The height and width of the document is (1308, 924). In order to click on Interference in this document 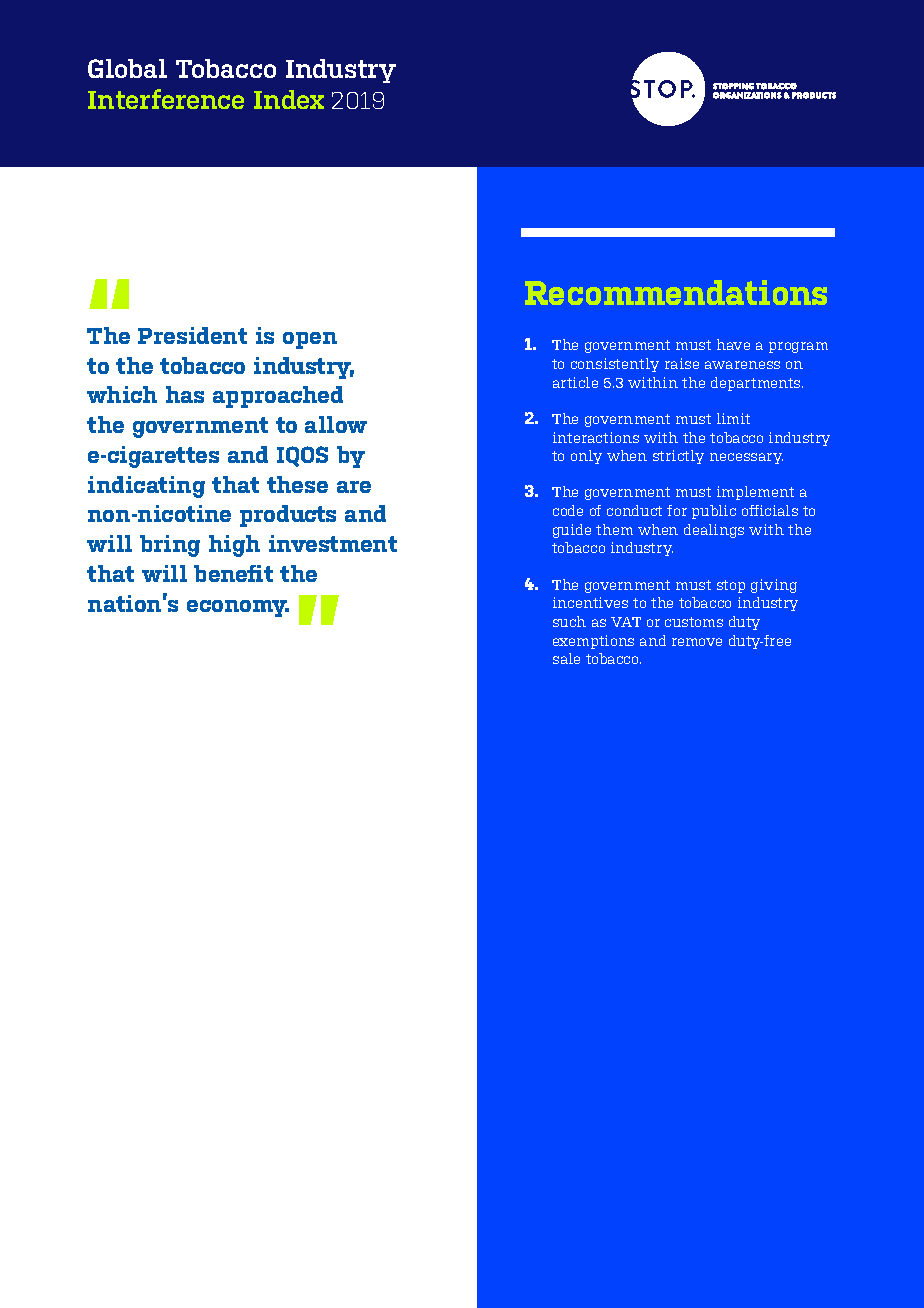, I will do `click(166, 99)`.
